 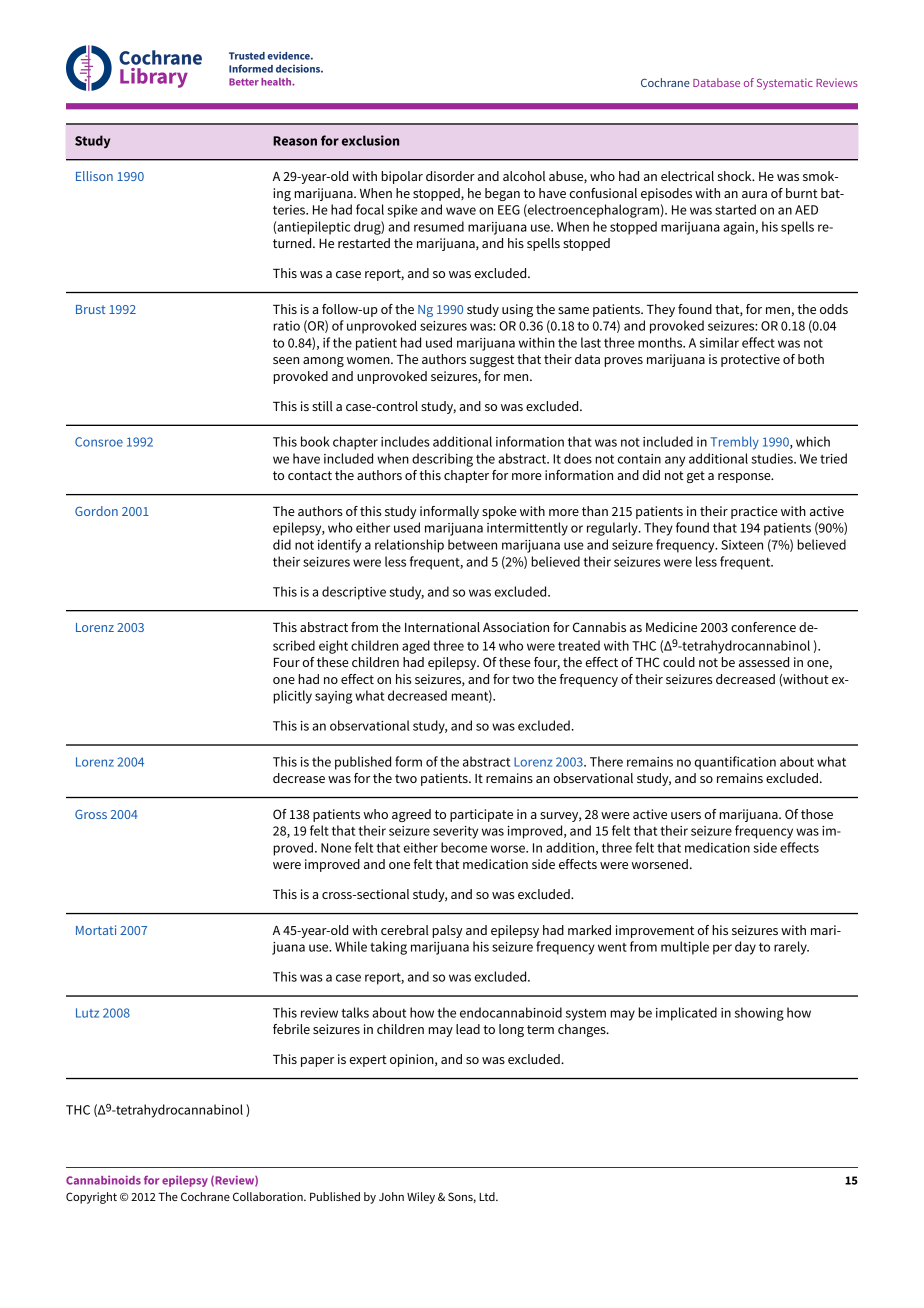 I want to click on quantification, so click(x=735, y=763).
